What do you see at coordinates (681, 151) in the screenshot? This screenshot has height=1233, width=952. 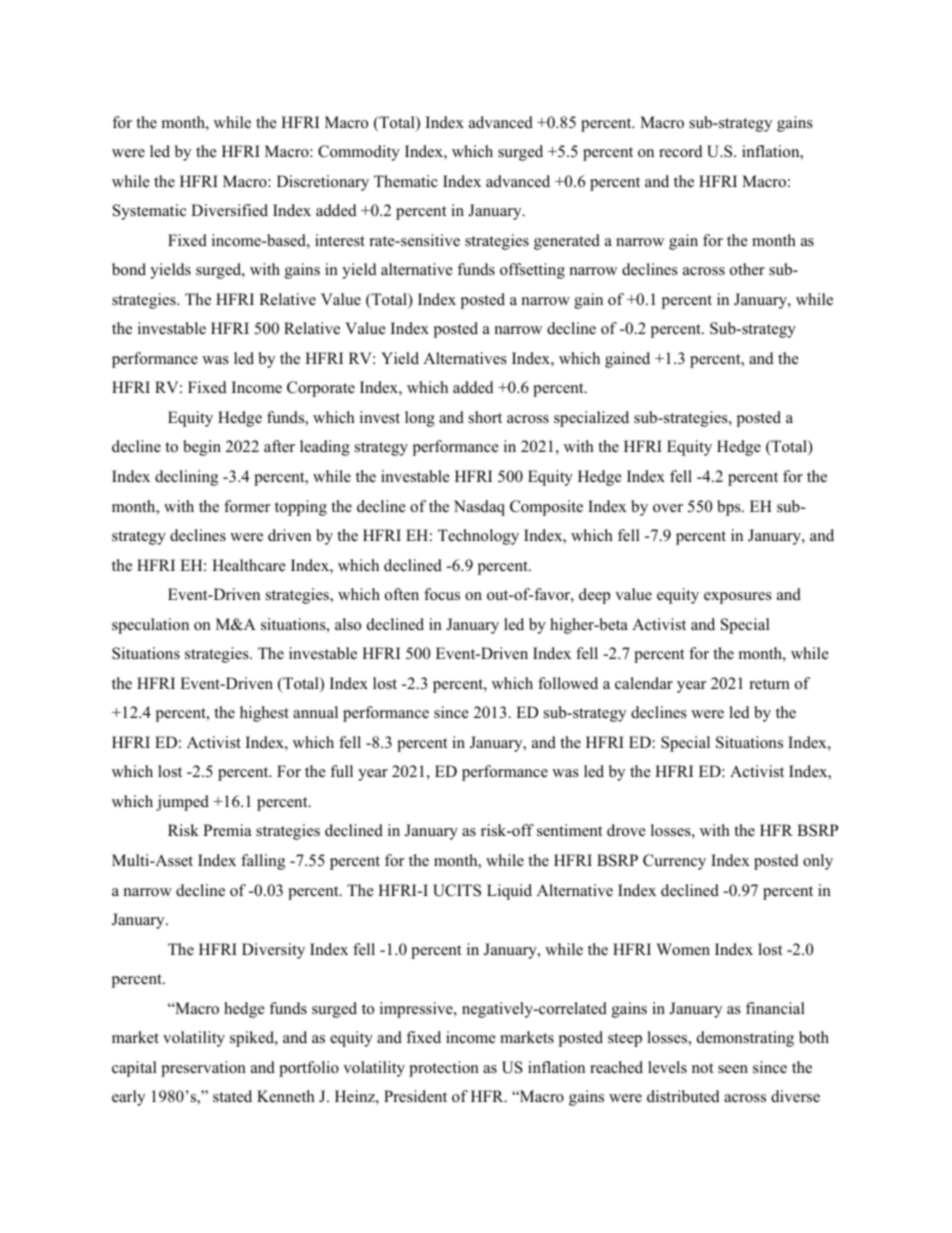 I see `record` at bounding box center [681, 151].
